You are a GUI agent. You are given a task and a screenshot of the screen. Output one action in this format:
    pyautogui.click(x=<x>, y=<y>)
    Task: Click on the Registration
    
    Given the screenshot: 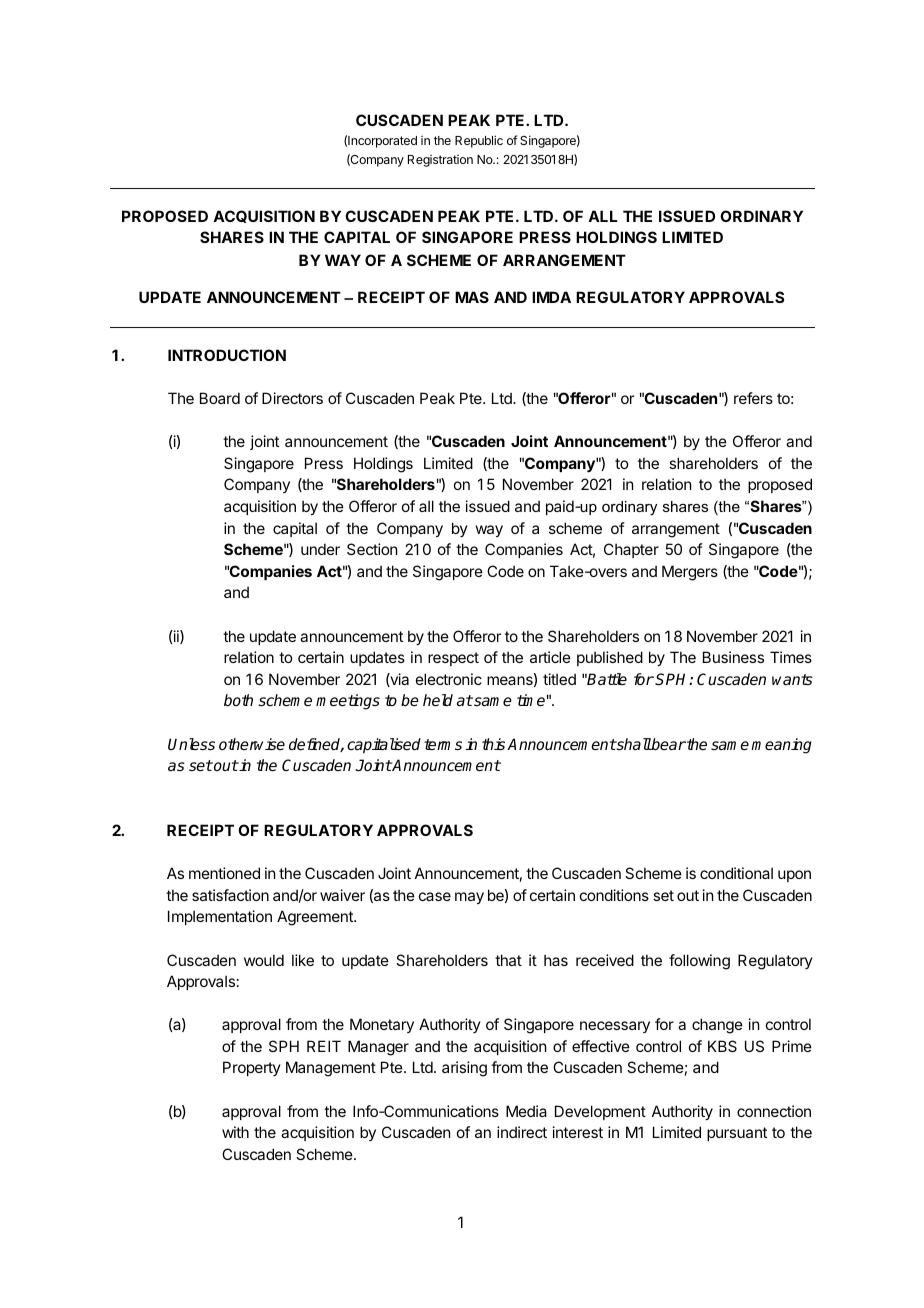 What is the action you would take?
    pyautogui.click(x=440, y=161)
